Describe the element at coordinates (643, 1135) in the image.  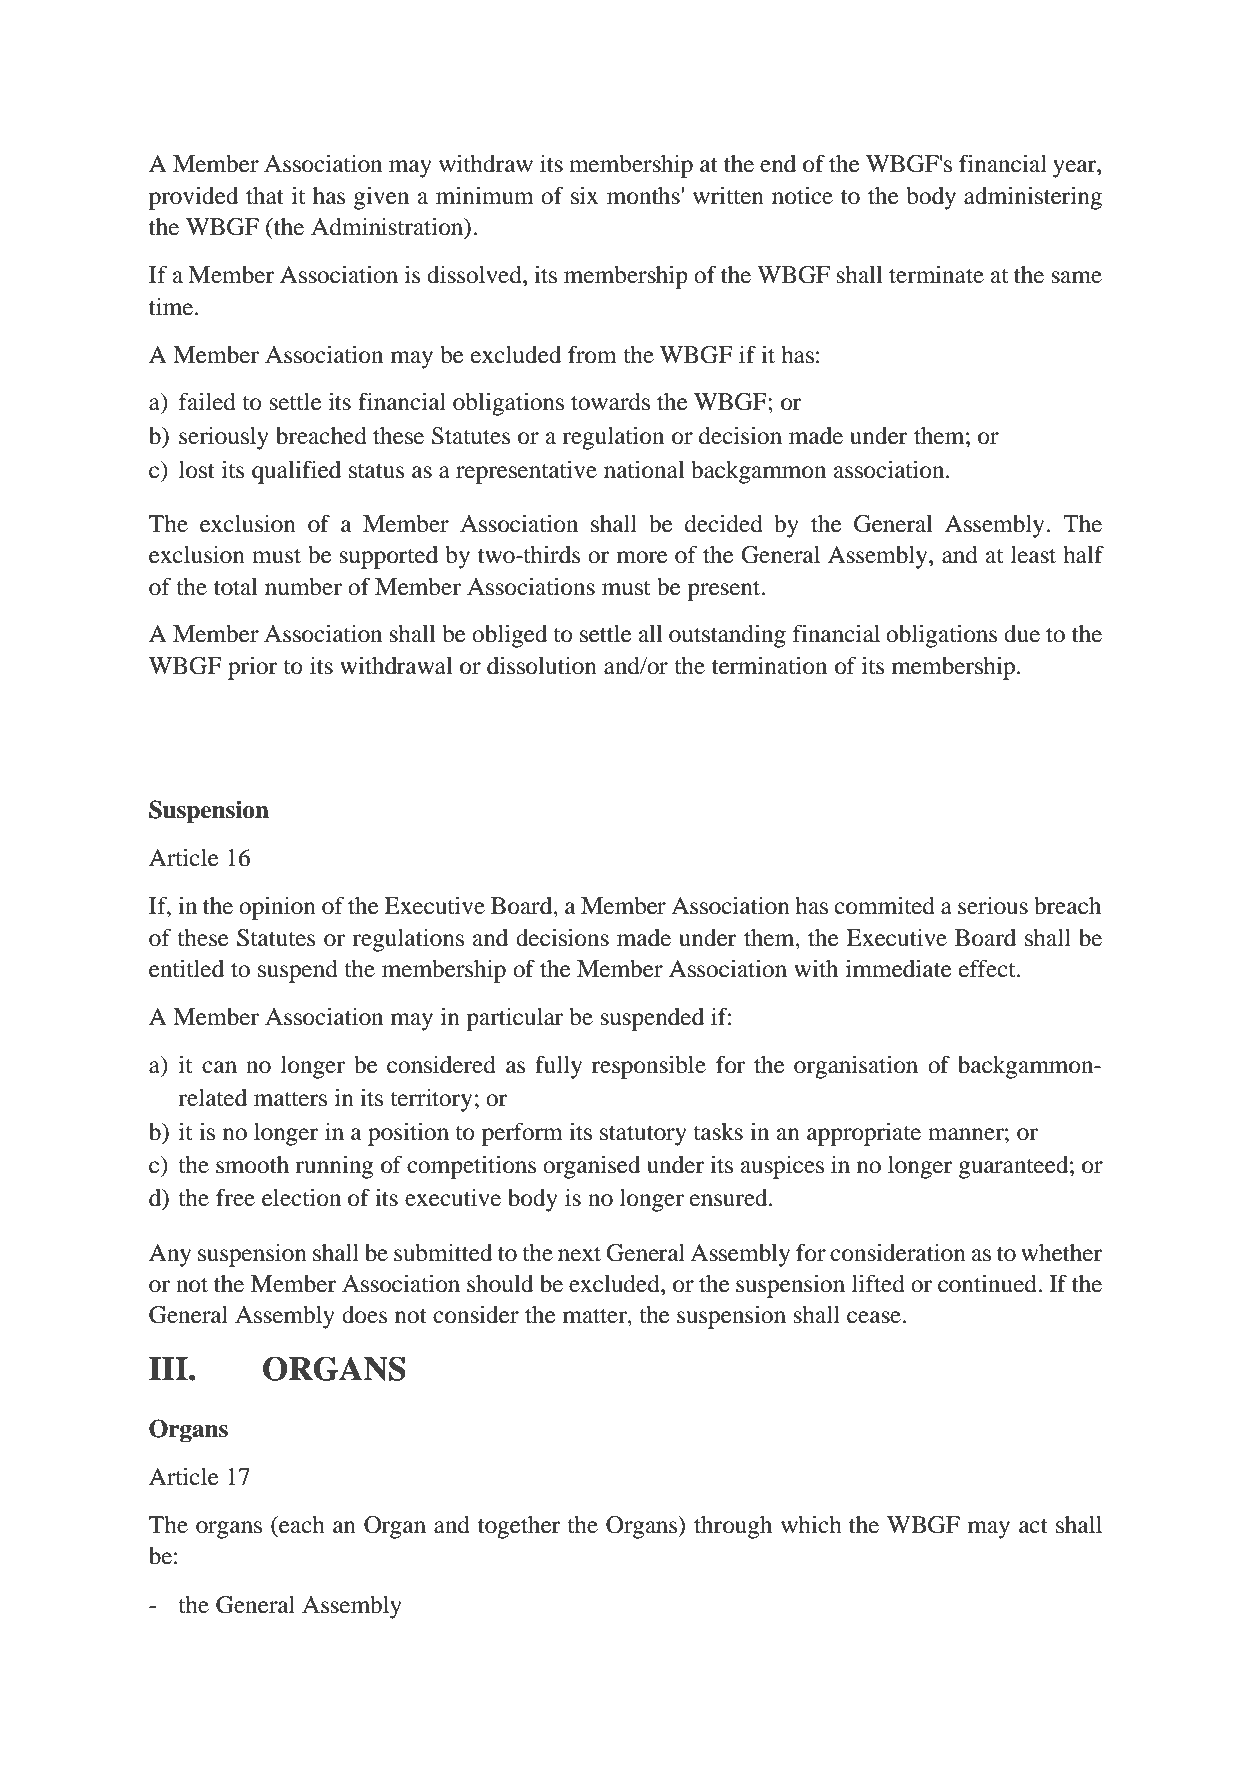
I see `statutory` at that location.
